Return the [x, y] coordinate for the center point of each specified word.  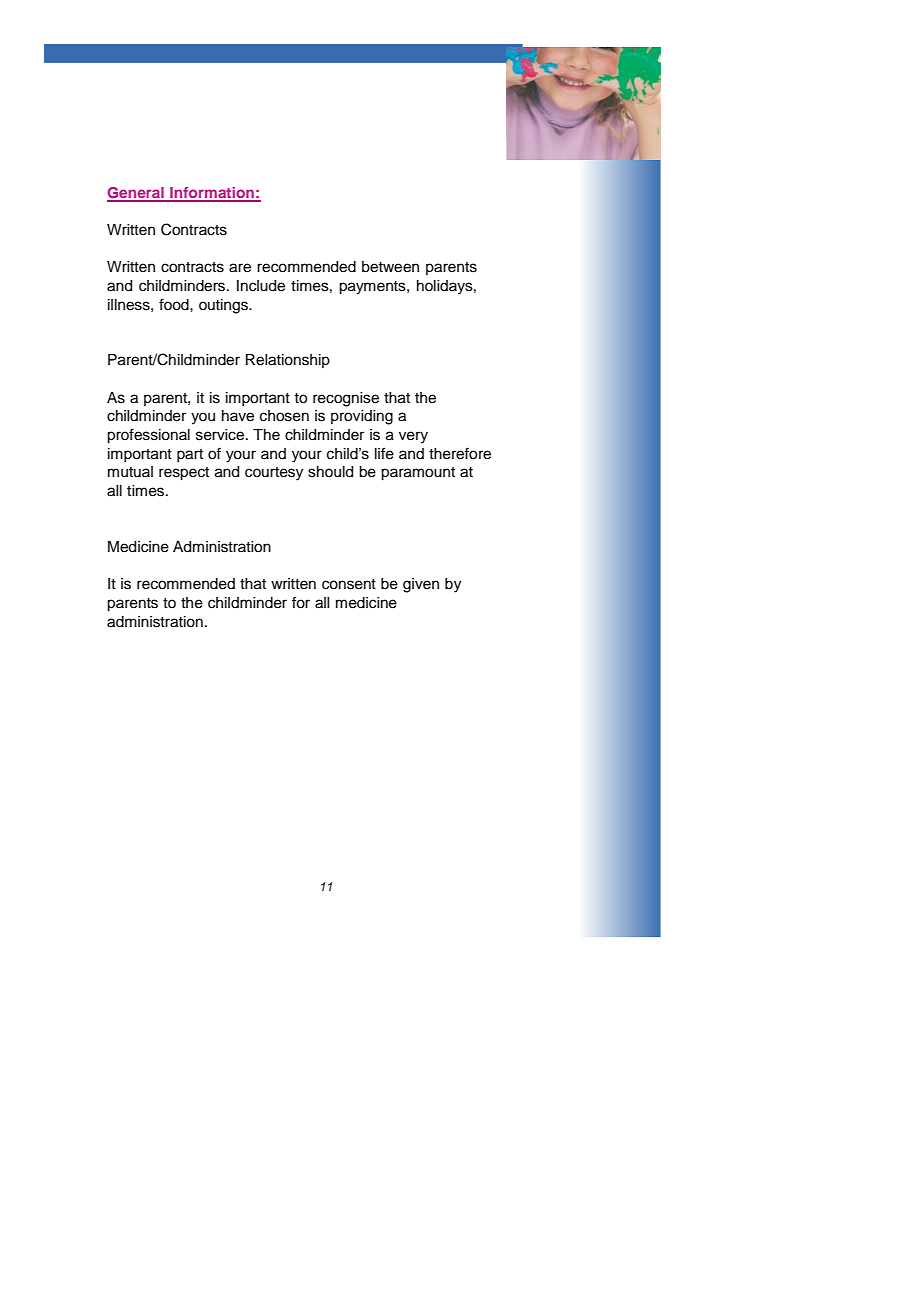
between [390, 267]
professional [148, 436]
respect [184, 474]
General [136, 194]
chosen [284, 416]
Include [261, 286]
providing [362, 417]
